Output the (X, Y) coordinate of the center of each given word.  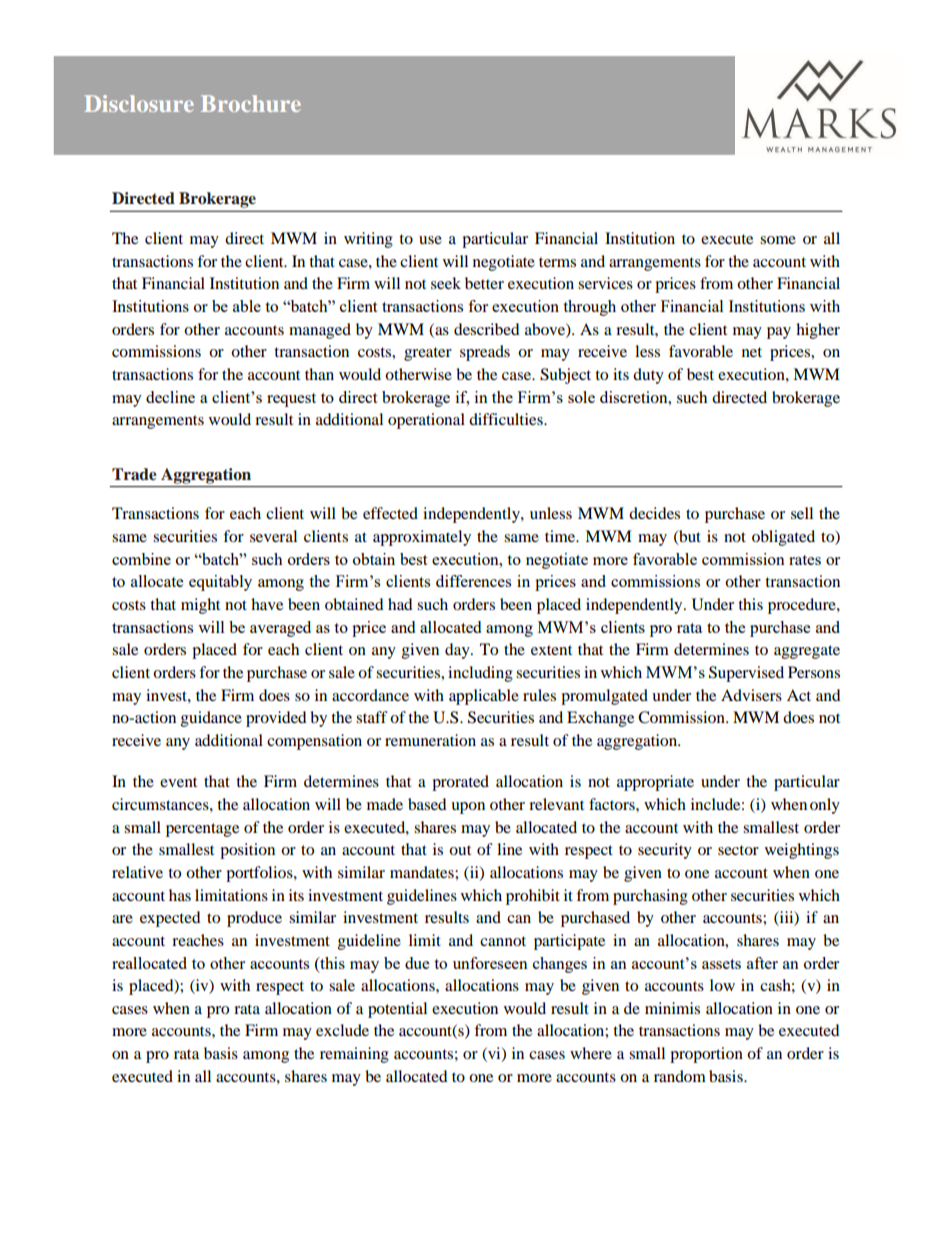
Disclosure (139, 103)
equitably (220, 583)
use (430, 240)
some (778, 240)
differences (473, 581)
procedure (803, 606)
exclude (342, 1030)
